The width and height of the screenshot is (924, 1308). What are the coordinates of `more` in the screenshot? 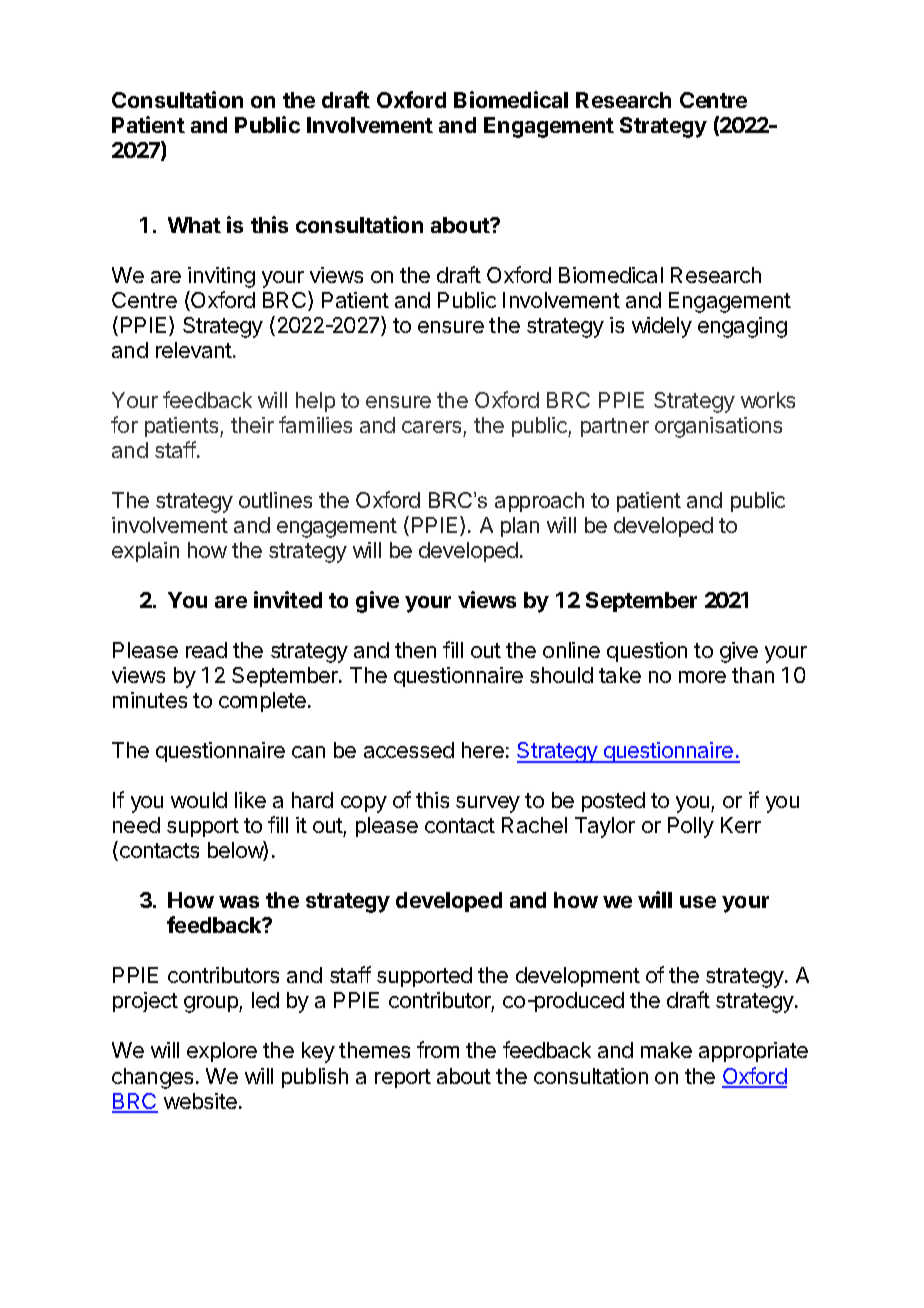 It's located at (702, 677).
